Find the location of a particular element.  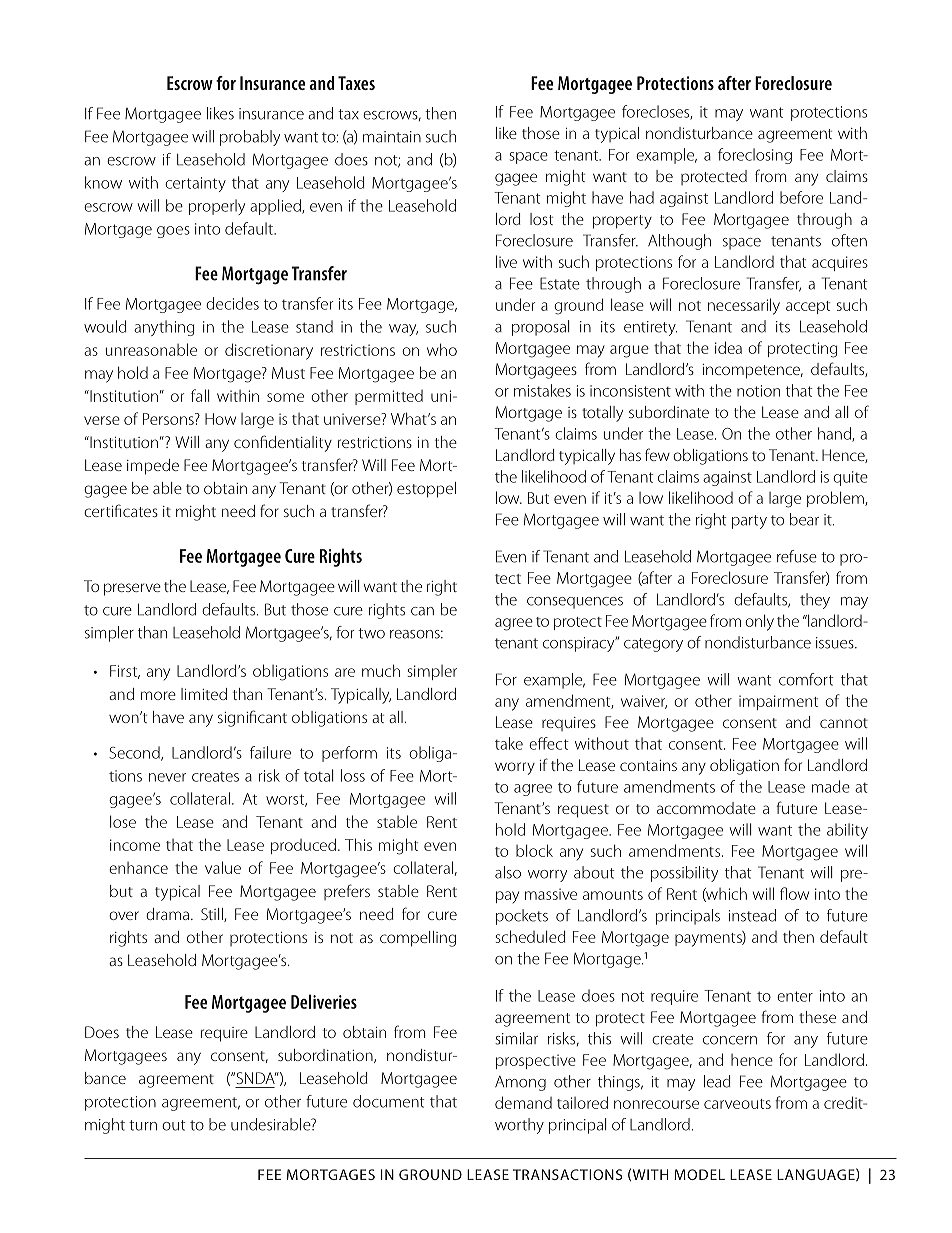

value is located at coordinates (223, 867).
